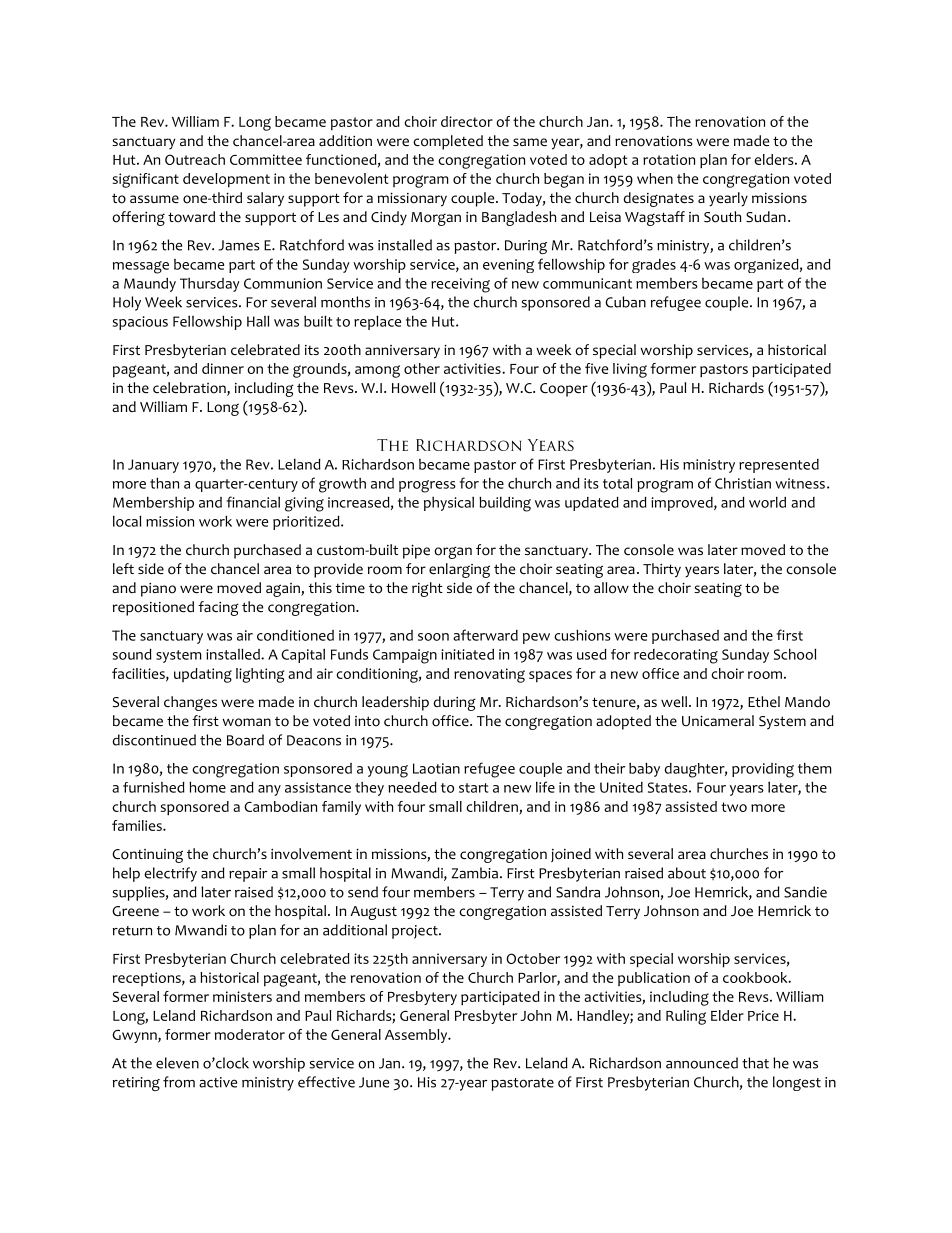  I want to click on January, so click(153, 466).
